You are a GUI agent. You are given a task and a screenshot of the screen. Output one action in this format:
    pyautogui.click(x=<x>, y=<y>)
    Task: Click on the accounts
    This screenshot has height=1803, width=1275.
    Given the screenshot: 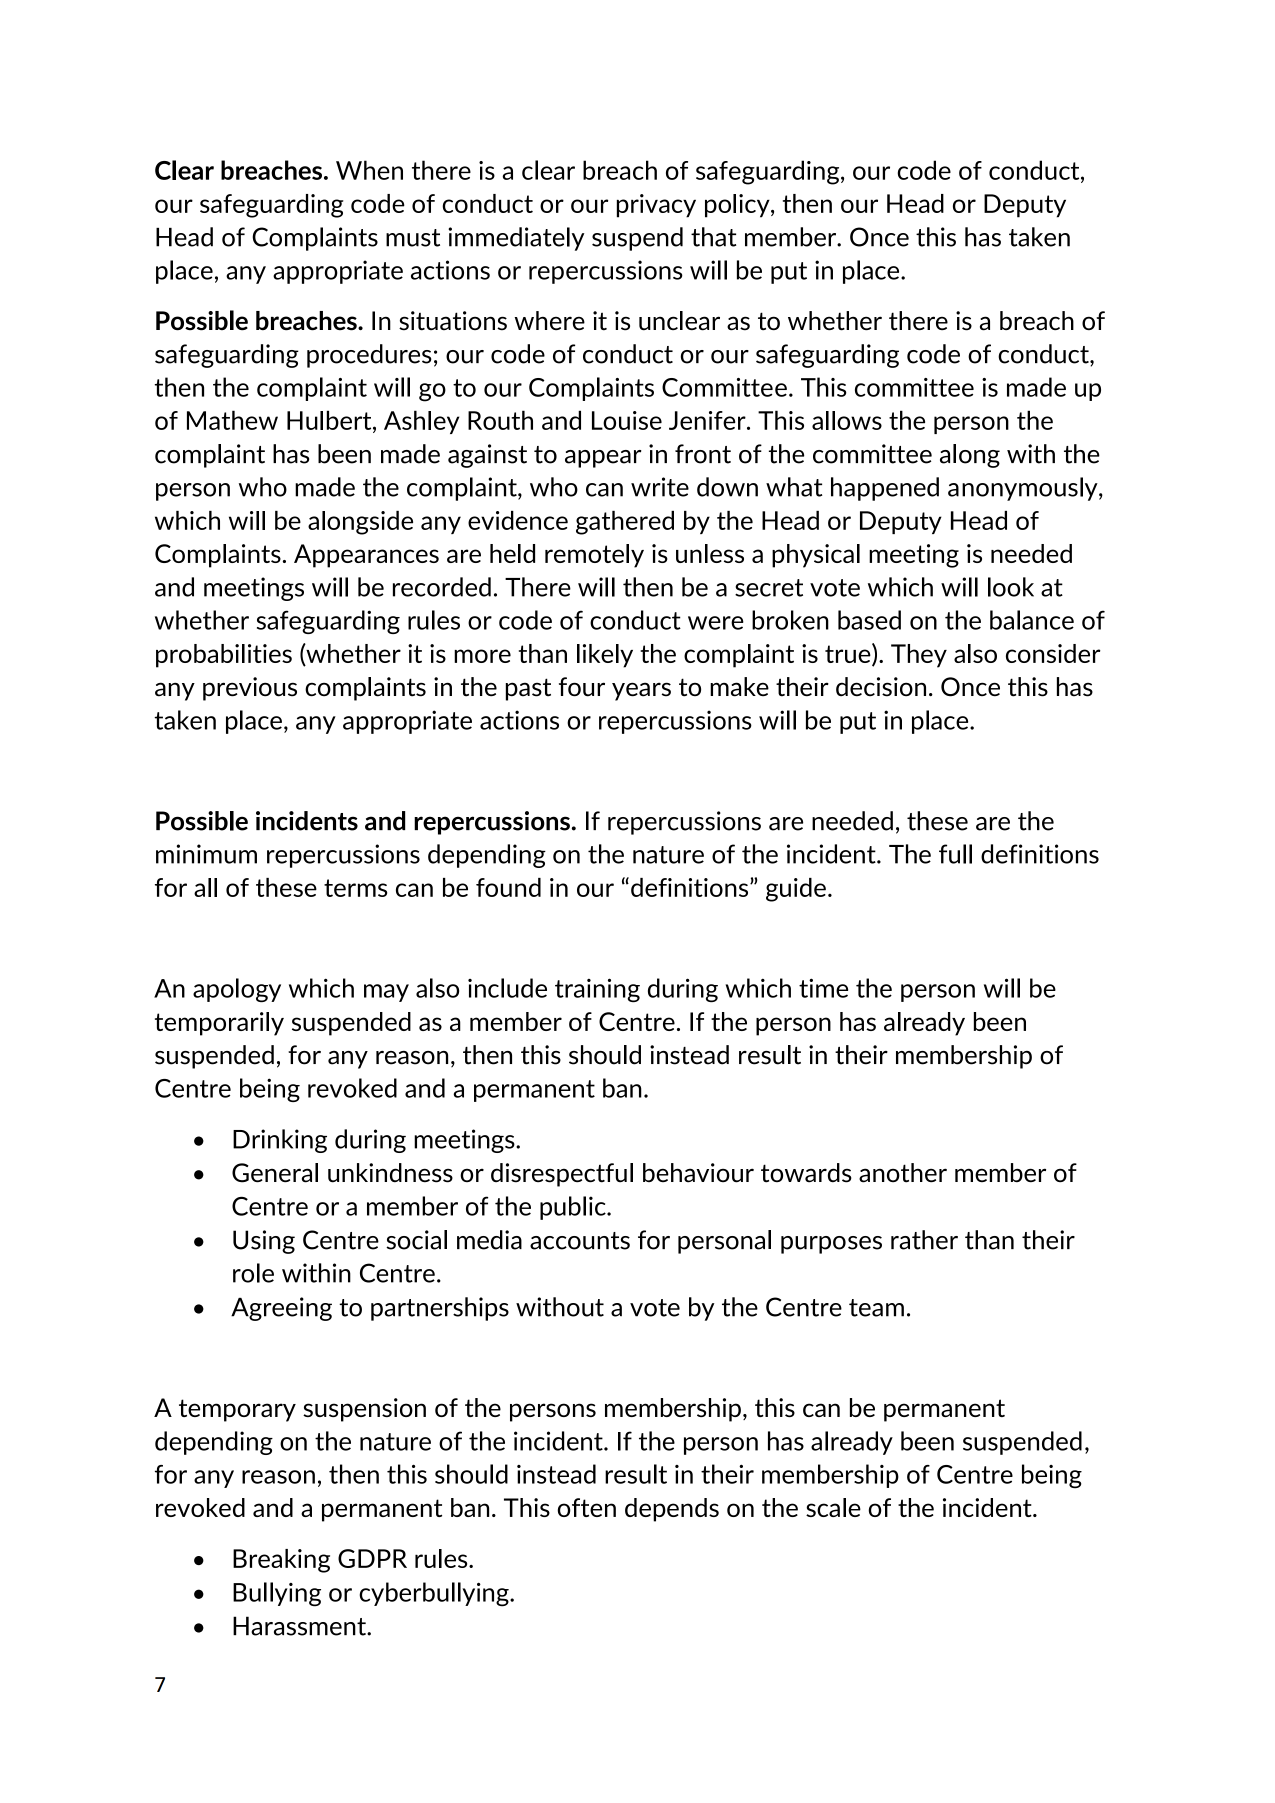 What is the action you would take?
    pyautogui.click(x=580, y=1241)
